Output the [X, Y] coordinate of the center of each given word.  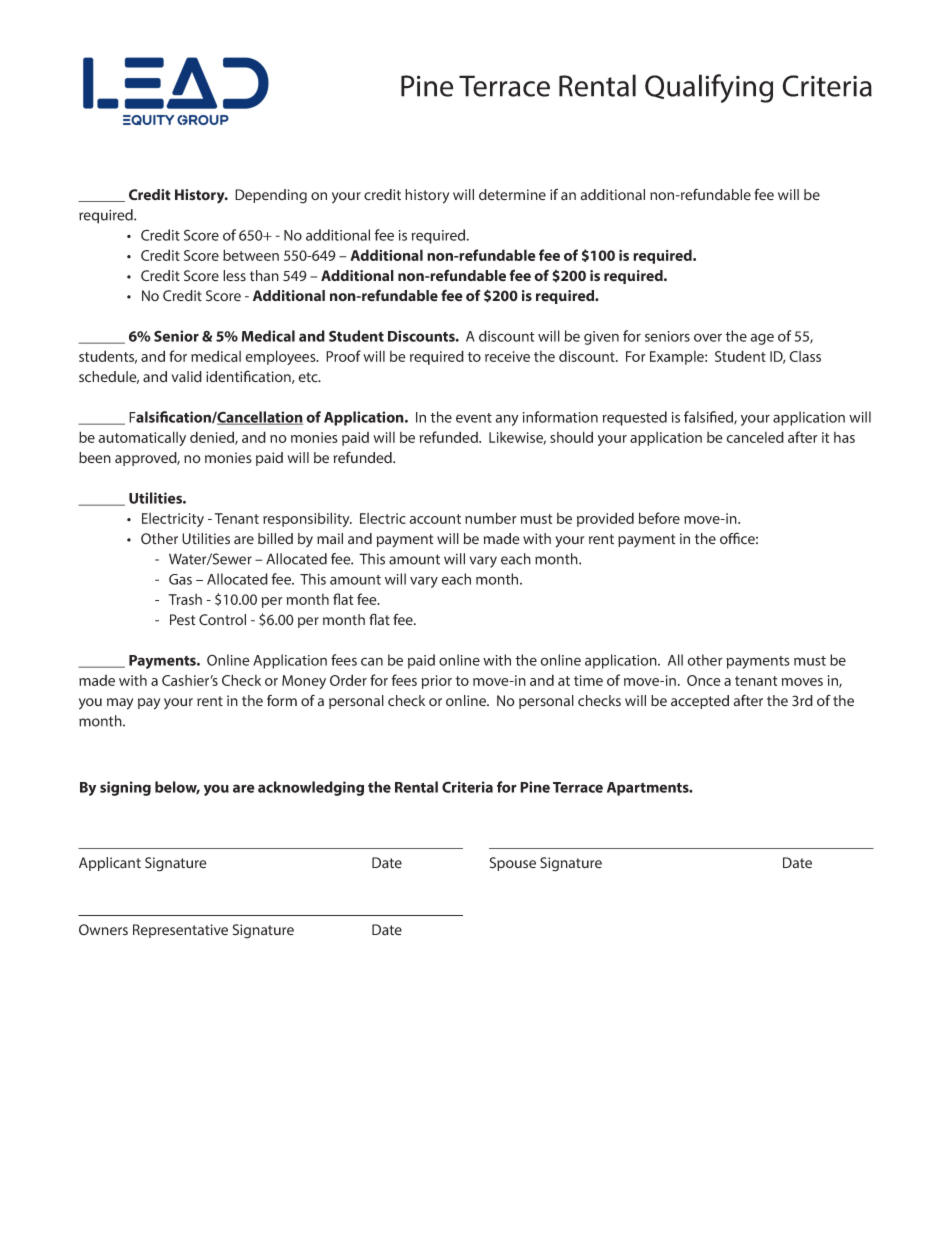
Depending [271, 196]
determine [512, 195]
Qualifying [709, 88]
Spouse [513, 864]
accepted [700, 702]
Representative [180, 931]
